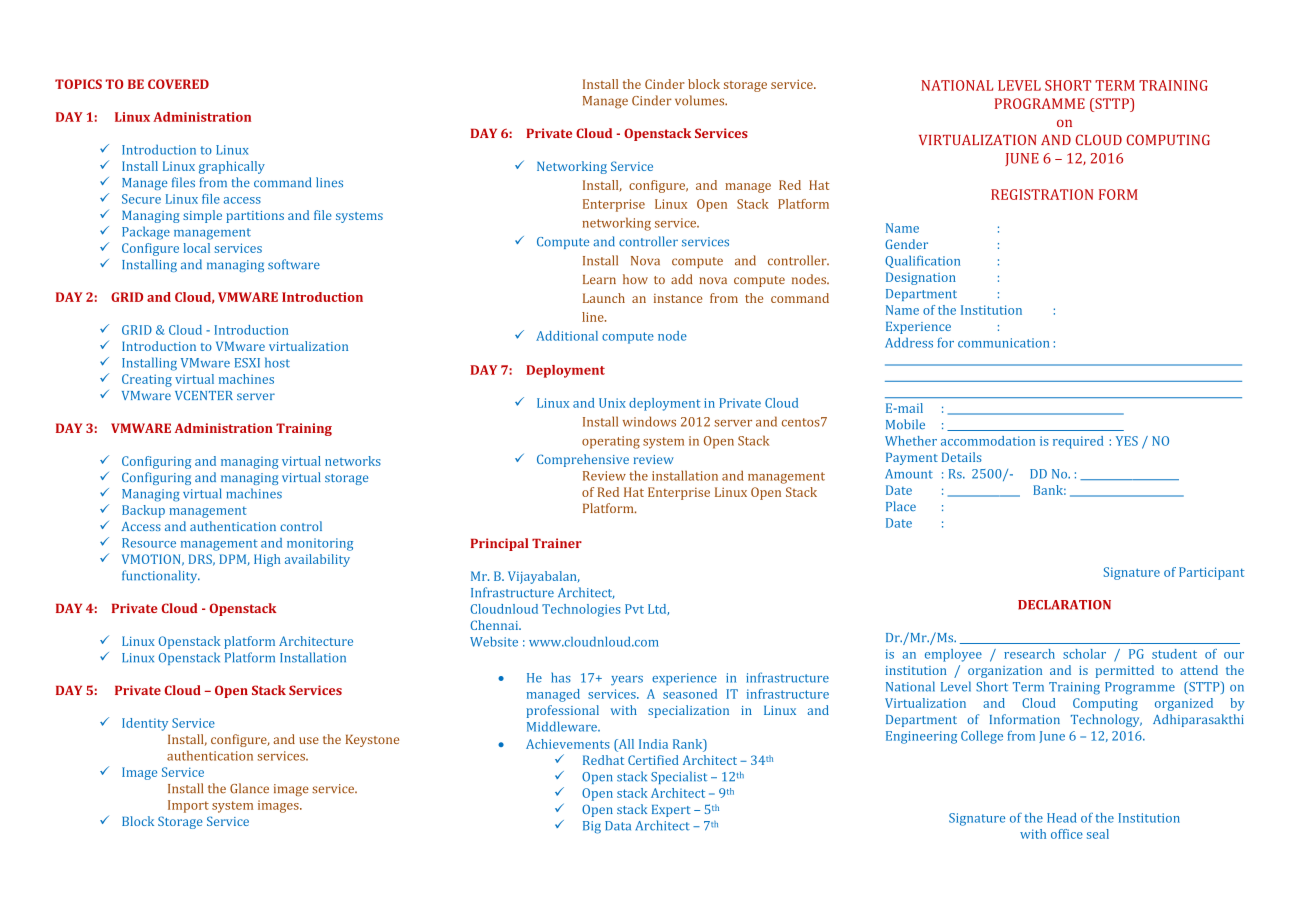 The height and width of the image is (924, 1308). I want to click on Head, so click(1062, 818).
